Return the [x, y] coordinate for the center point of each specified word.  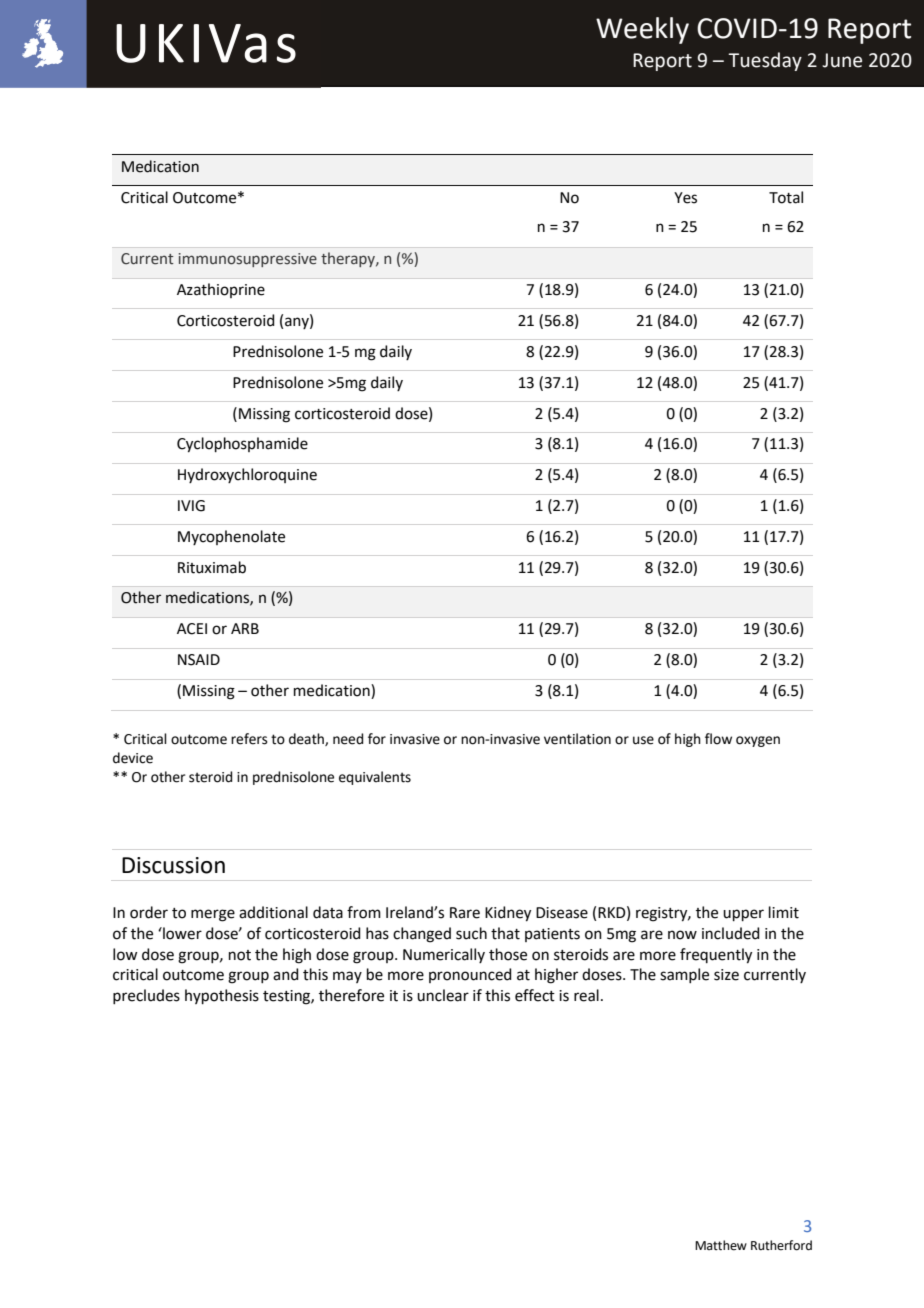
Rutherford [781, 1245]
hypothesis [222, 996]
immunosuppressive [248, 260]
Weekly [642, 30]
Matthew [721, 1245]
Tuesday [765, 61]
